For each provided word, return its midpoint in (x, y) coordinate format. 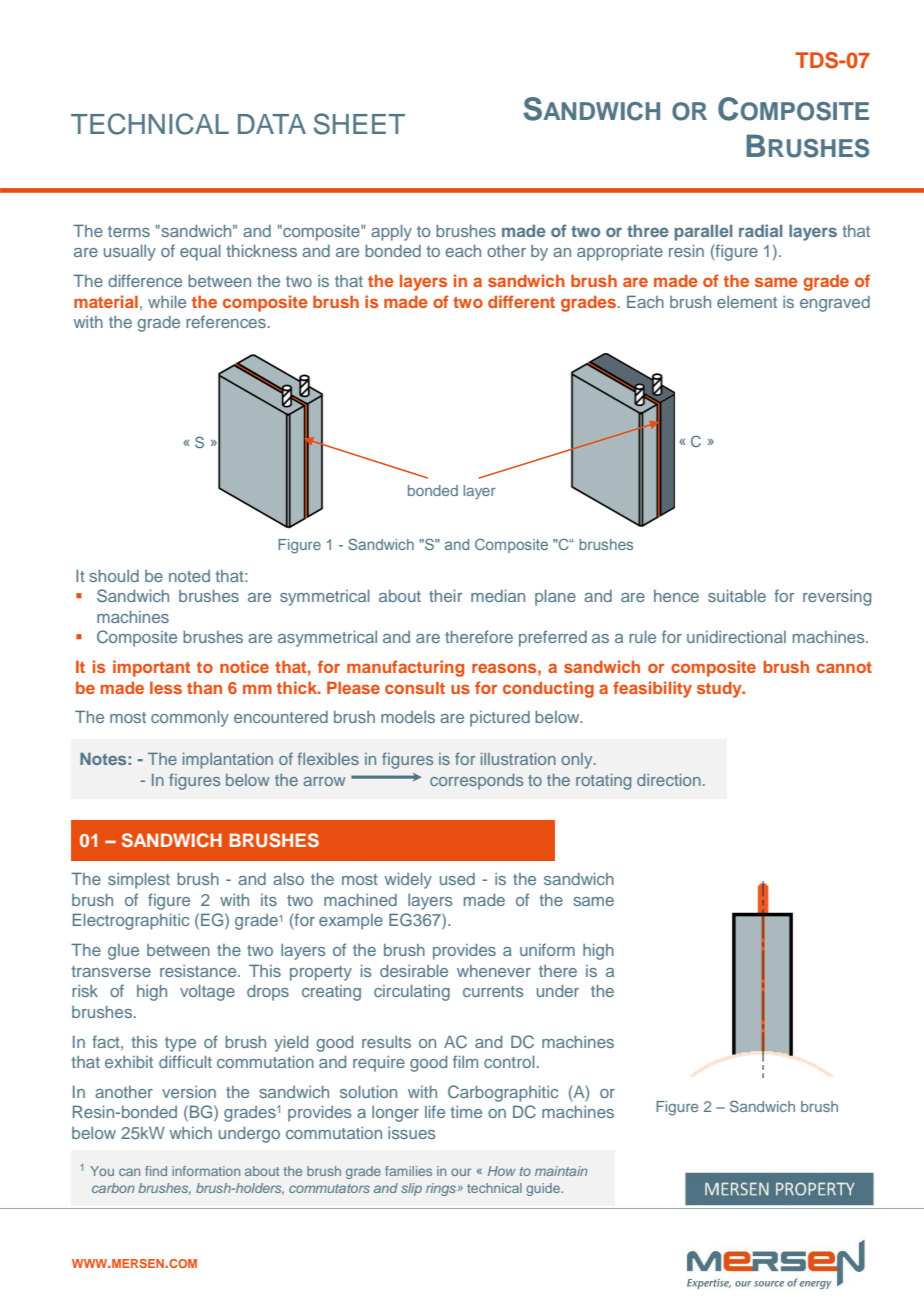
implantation (228, 761)
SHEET (359, 124)
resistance (199, 971)
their (445, 596)
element (747, 302)
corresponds (476, 782)
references (226, 321)
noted (189, 576)
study (720, 689)
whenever (494, 971)
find (156, 1171)
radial (760, 230)
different (521, 301)
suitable (737, 596)
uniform (547, 949)
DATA (272, 124)
